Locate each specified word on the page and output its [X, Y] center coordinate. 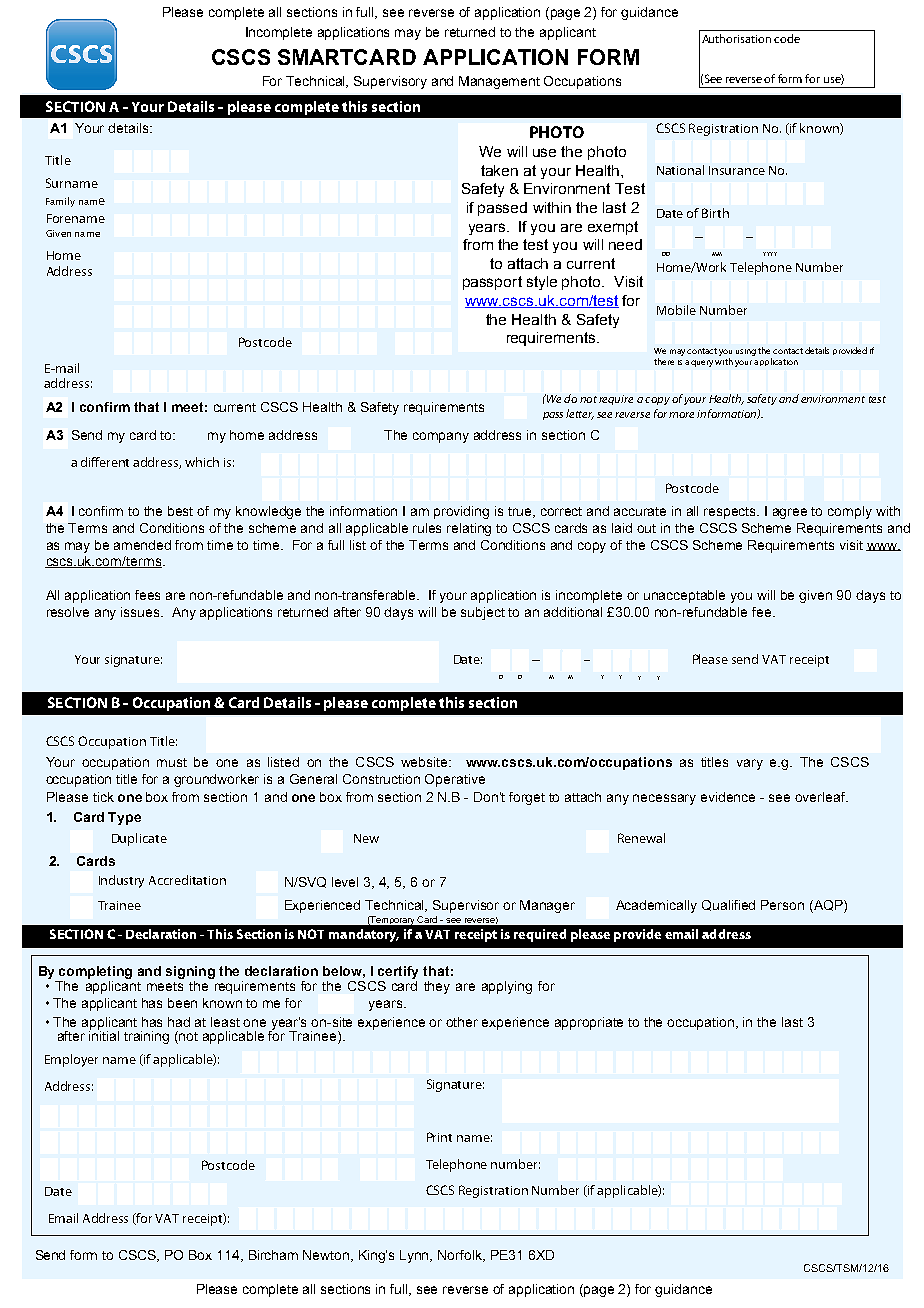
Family [60, 202]
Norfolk [461, 1256]
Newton [327, 1256]
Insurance [737, 170]
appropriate [589, 1023]
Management [499, 82]
